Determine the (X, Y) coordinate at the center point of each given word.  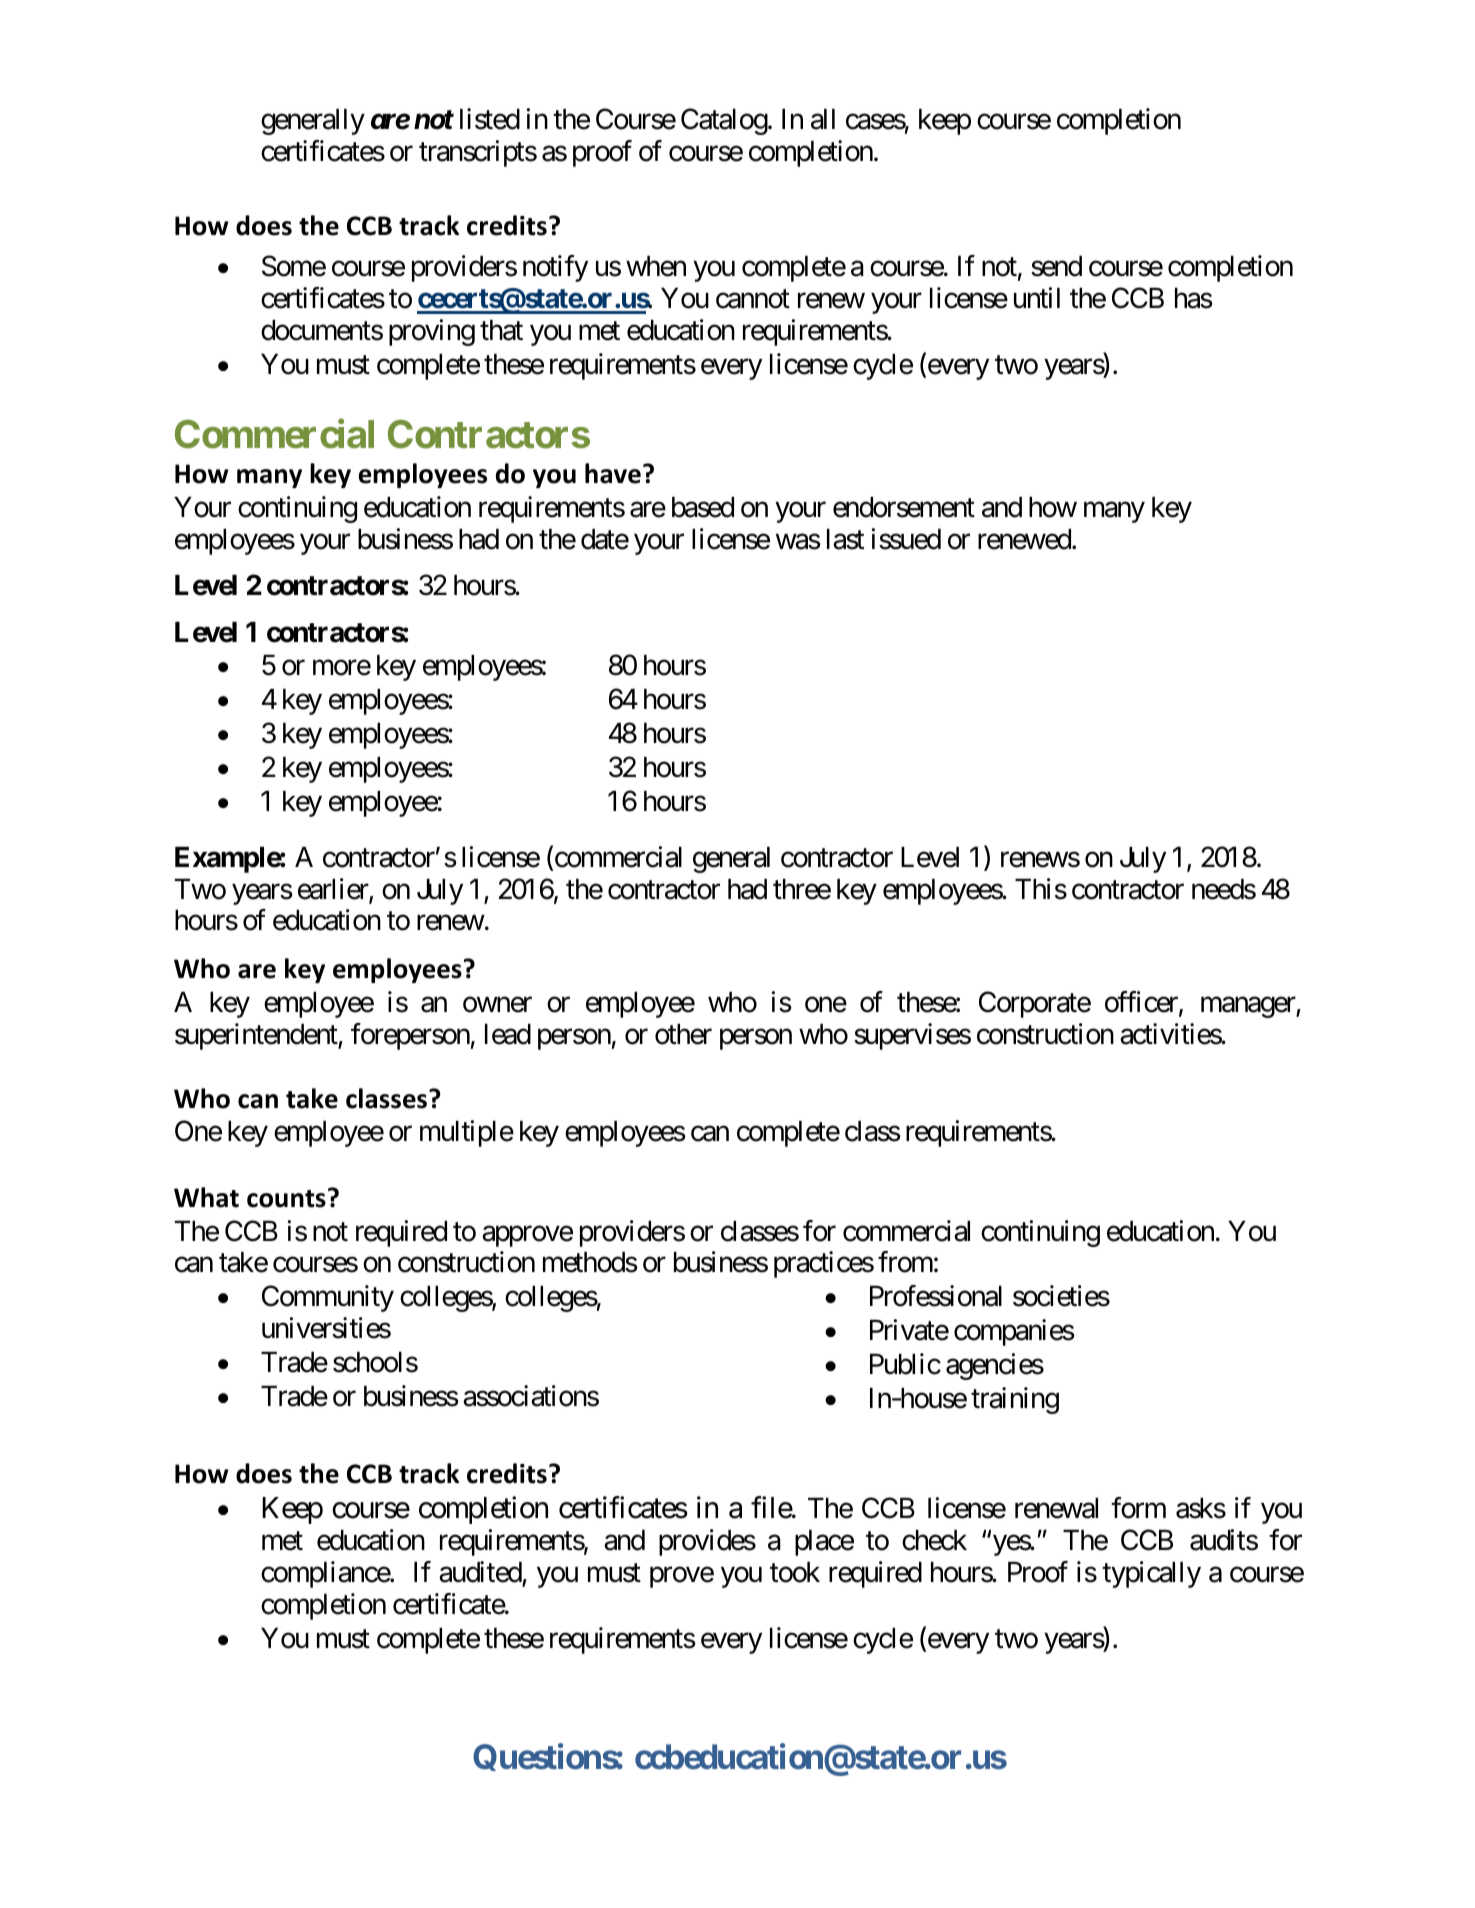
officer (1142, 1003)
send (1056, 266)
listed (490, 119)
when (656, 266)
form (1138, 1508)
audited (480, 1572)
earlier (334, 890)
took (795, 1572)
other (683, 1034)
